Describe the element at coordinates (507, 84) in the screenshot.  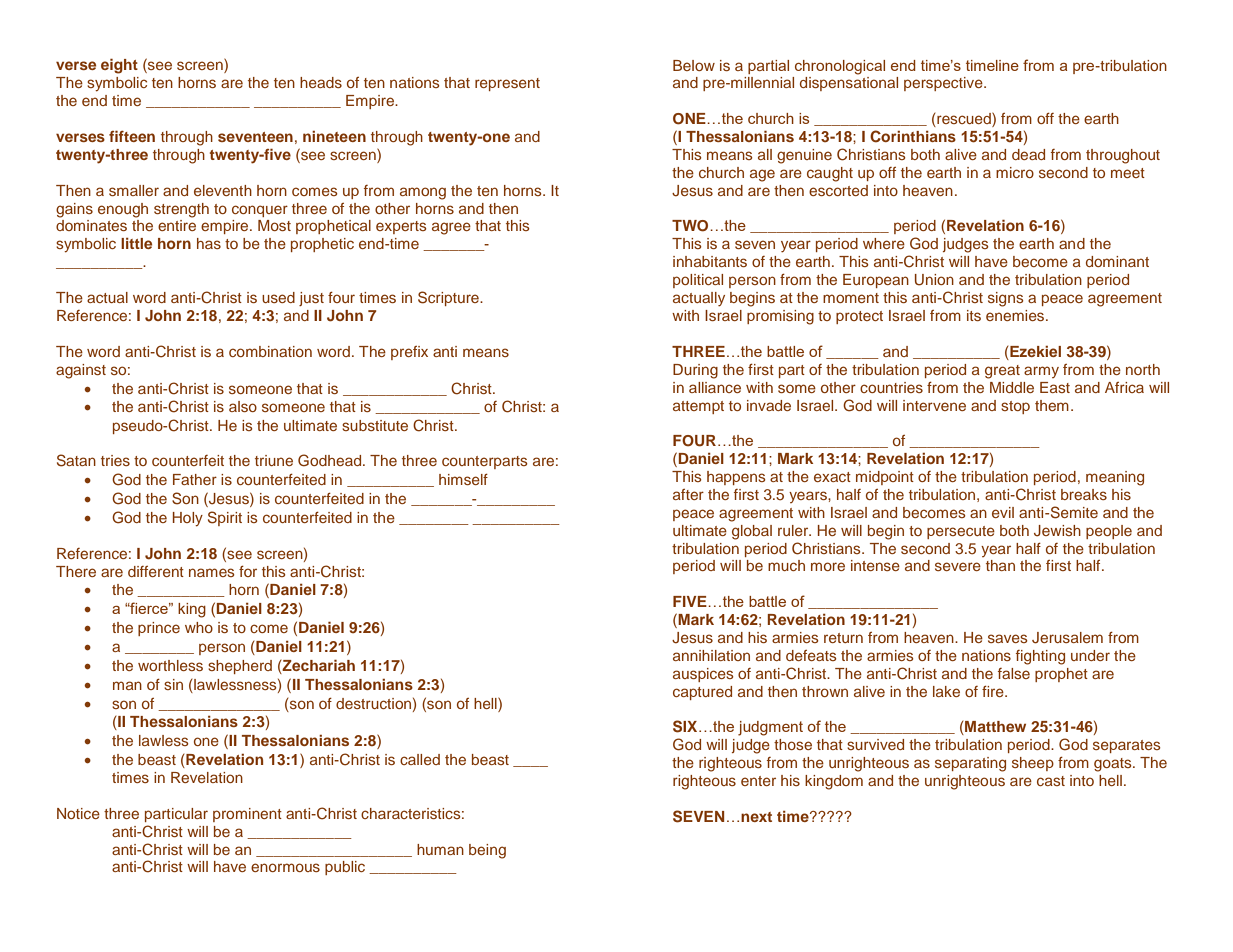
I see `represent` at that location.
